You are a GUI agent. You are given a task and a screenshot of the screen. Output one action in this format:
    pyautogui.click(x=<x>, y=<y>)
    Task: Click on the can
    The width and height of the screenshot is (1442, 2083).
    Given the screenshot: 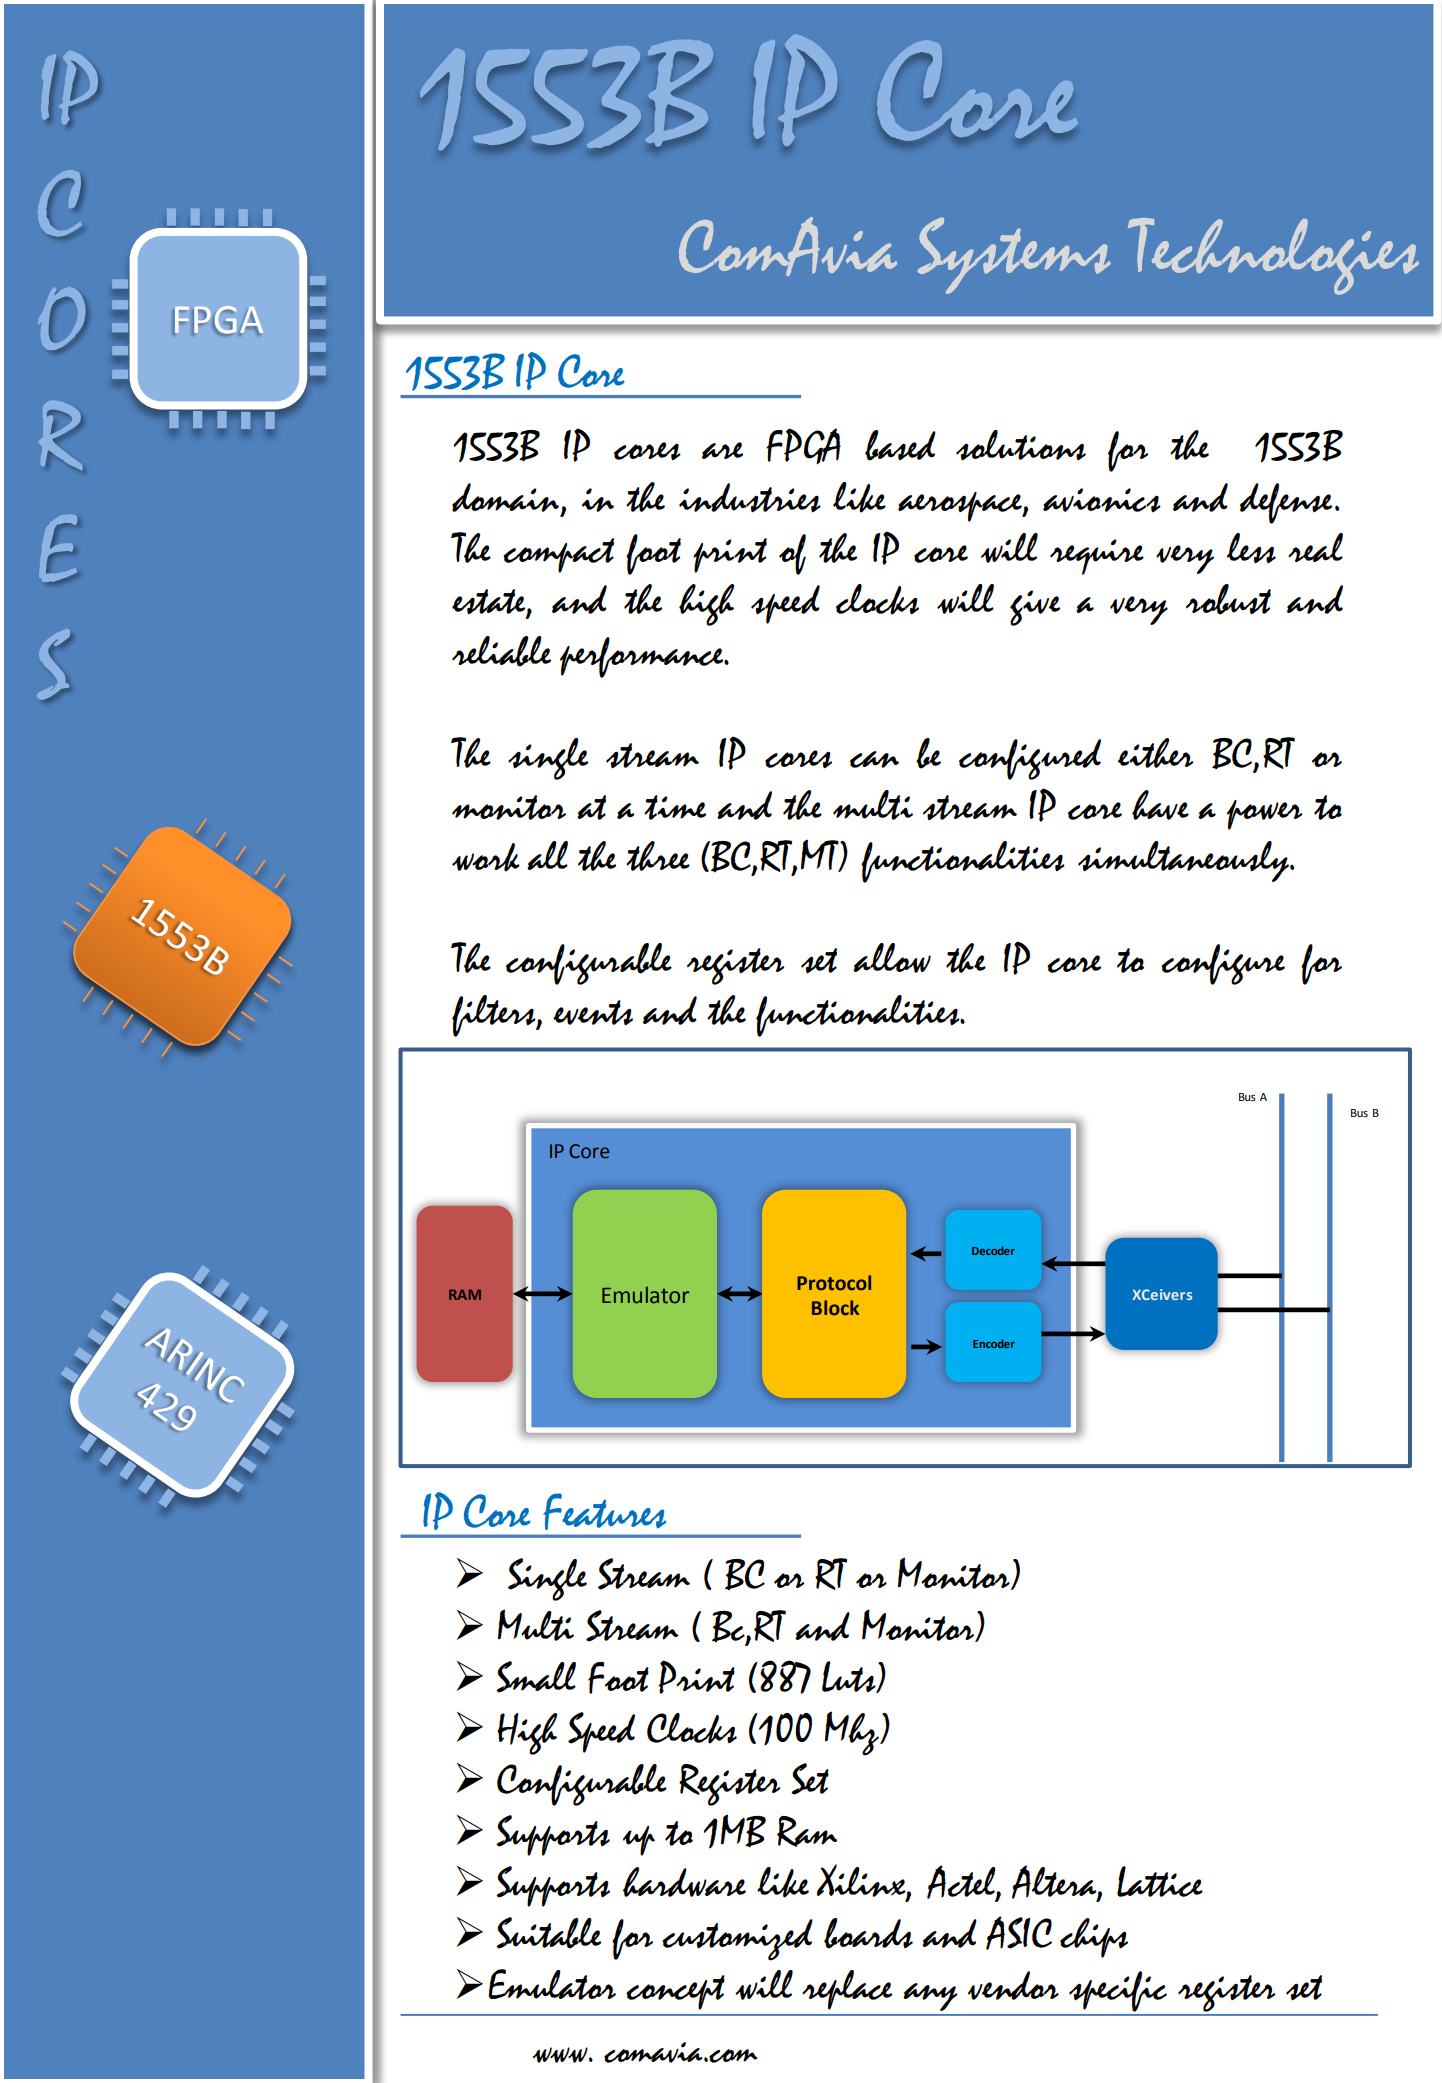 What is the action you would take?
    pyautogui.click(x=874, y=759)
